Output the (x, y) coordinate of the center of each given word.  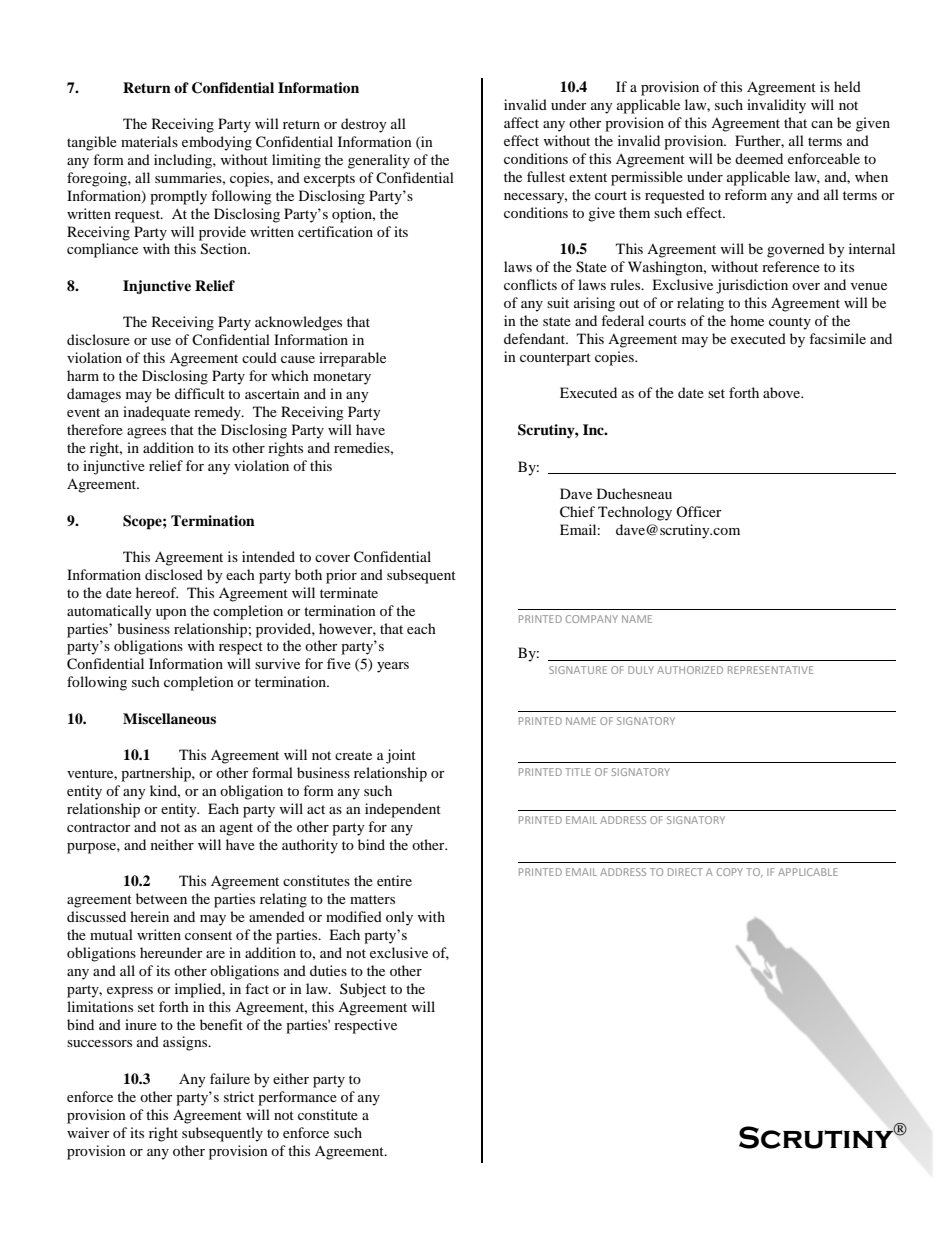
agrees (146, 433)
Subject (363, 990)
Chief (577, 512)
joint (401, 756)
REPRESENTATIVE (770, 670)
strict (239, 1096)
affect (521, 122)
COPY (730, 872)
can (822, 124)
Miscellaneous (169, 718)
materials (149, 141)
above (783, 392)
